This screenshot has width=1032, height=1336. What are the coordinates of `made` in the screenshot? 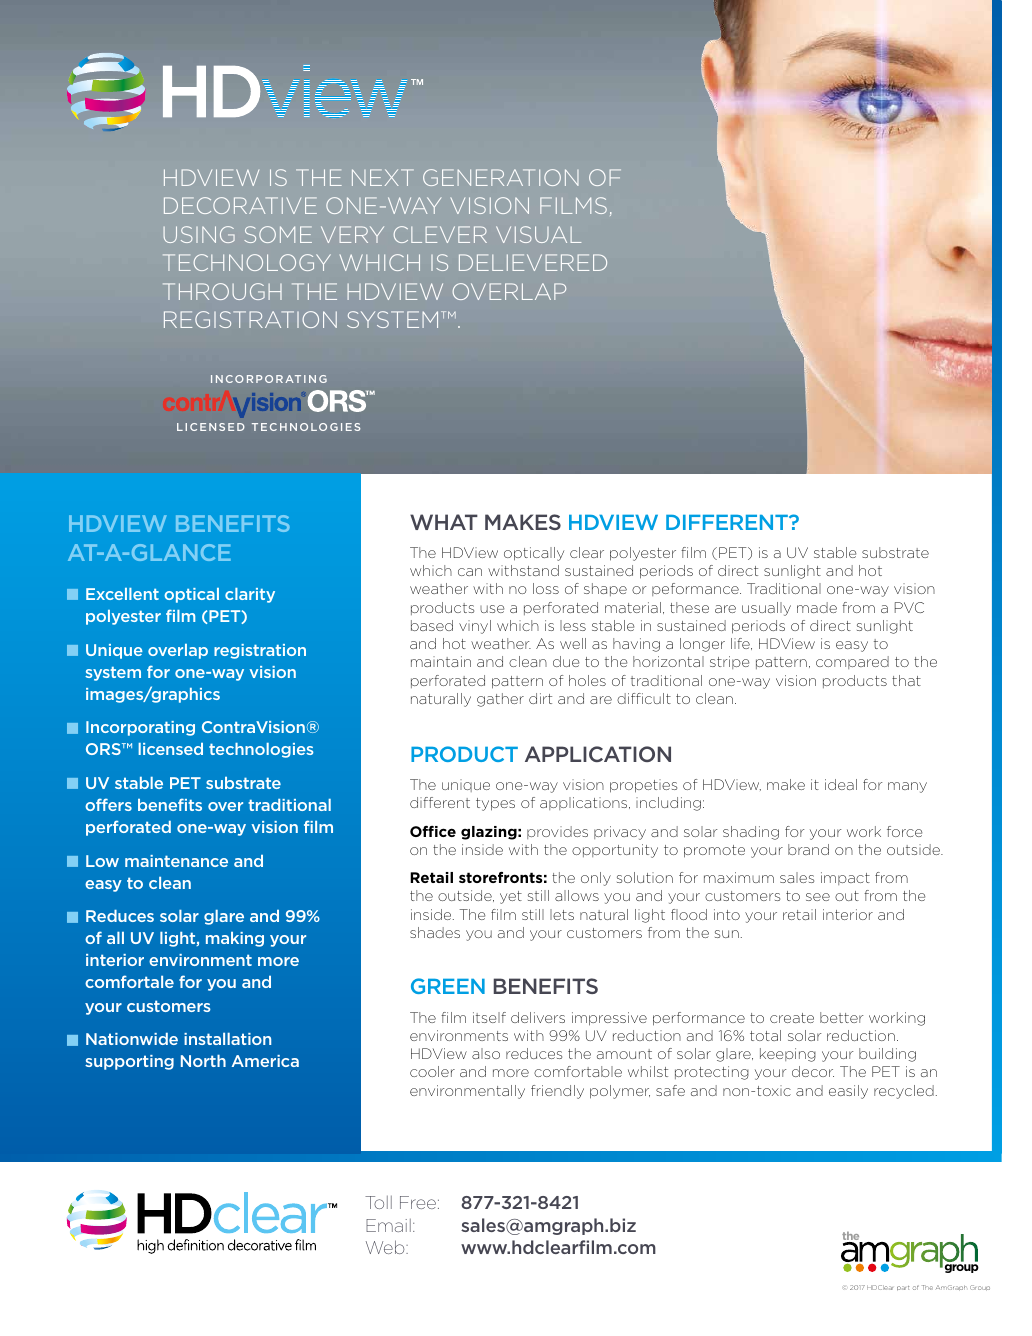 It's located at (817, 607).
